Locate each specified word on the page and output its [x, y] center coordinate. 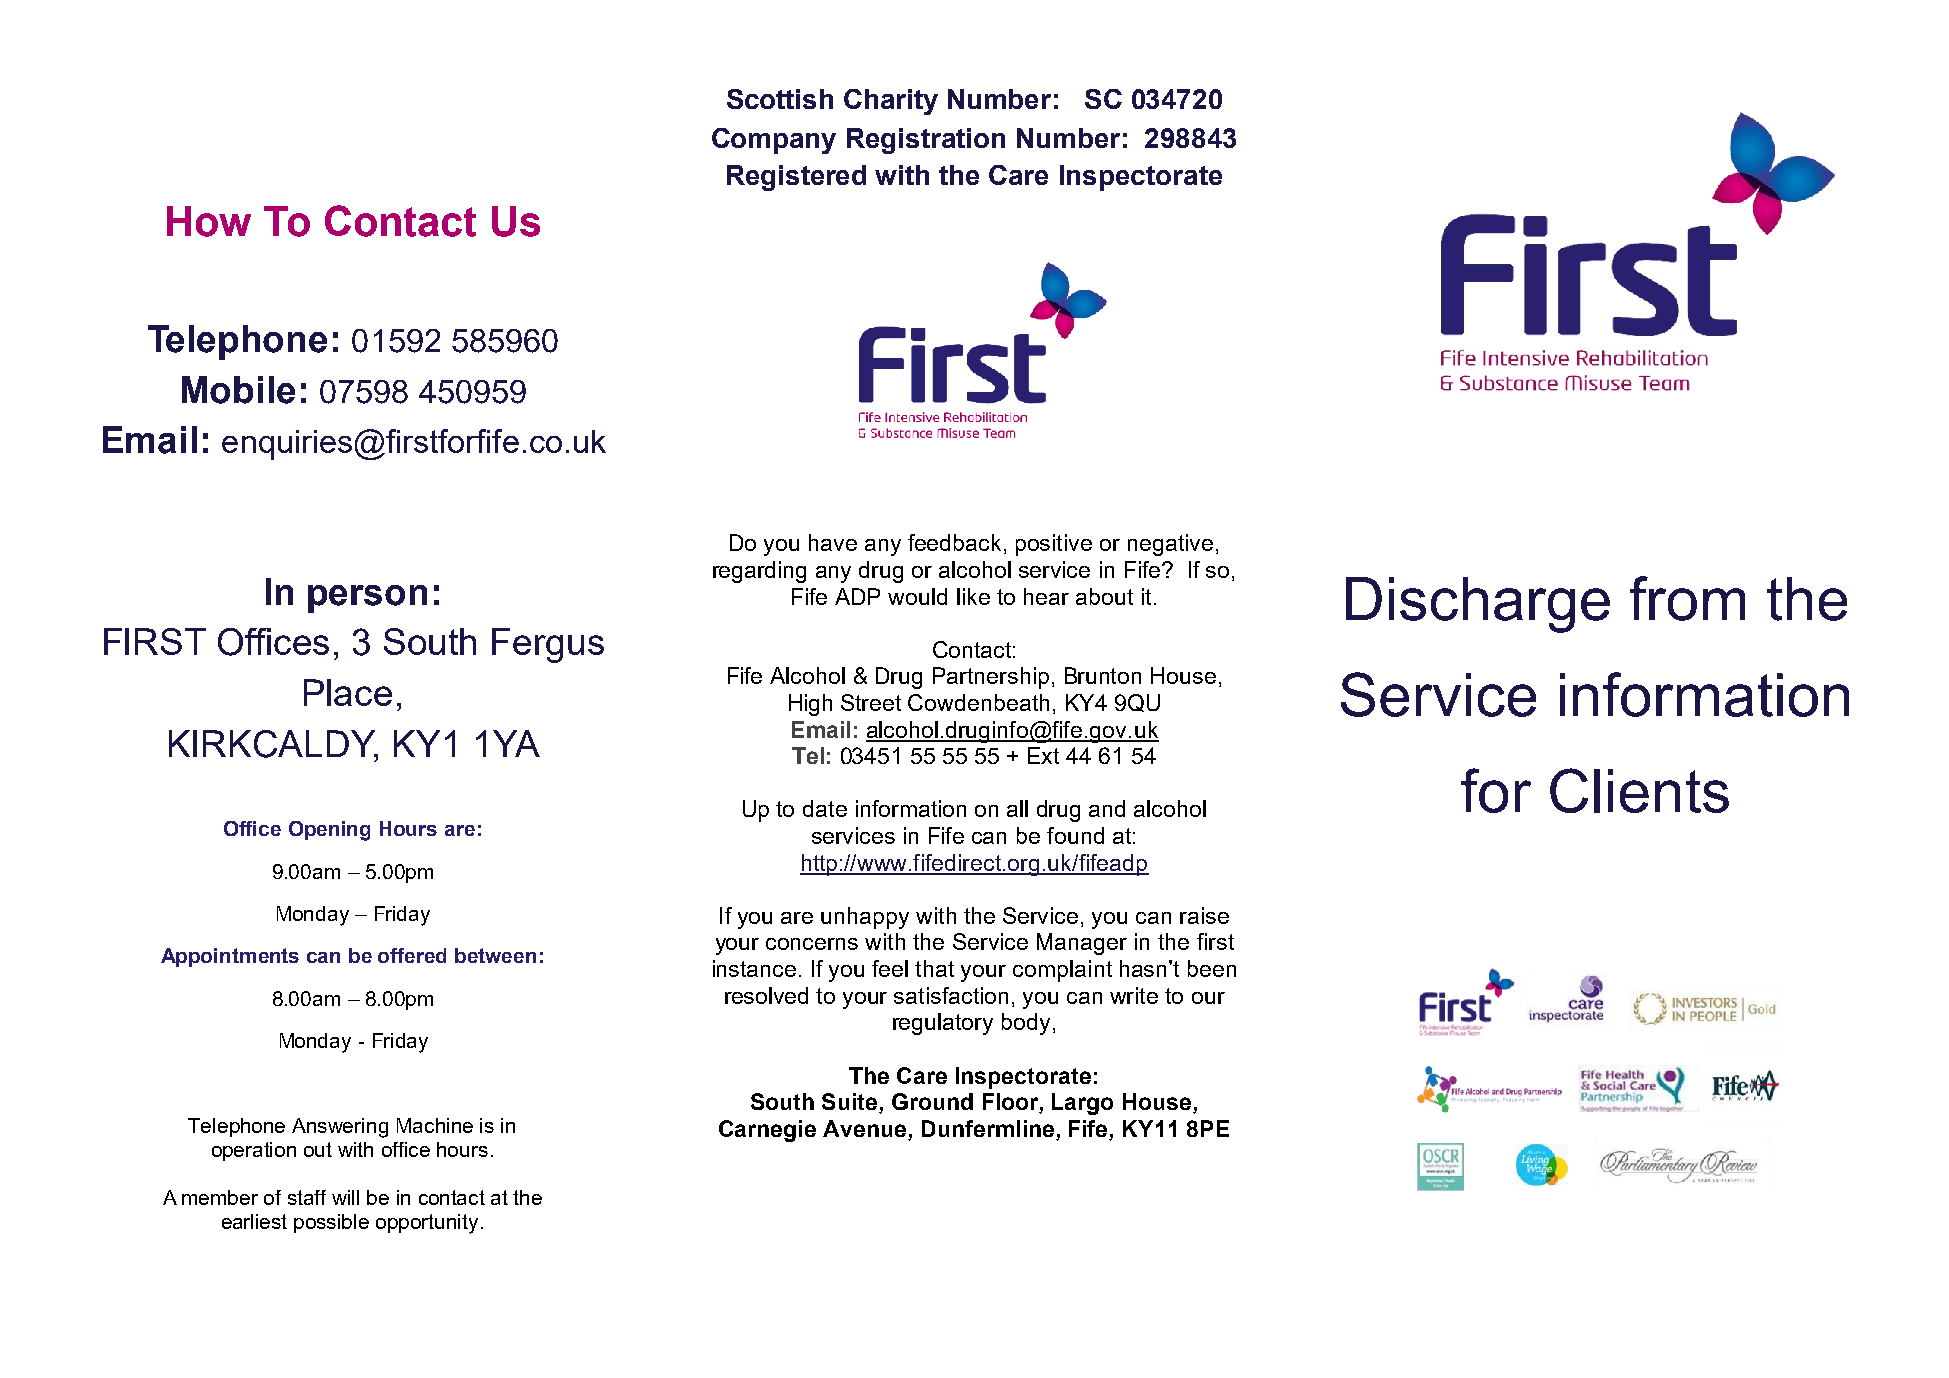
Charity [891, 102]
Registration [926, 141]
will [345, 1197]
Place [348, 692]
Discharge [1478, 605]
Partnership [991, 678]
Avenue [866, 1130]
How [209, 221]
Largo [1082, 1104]
